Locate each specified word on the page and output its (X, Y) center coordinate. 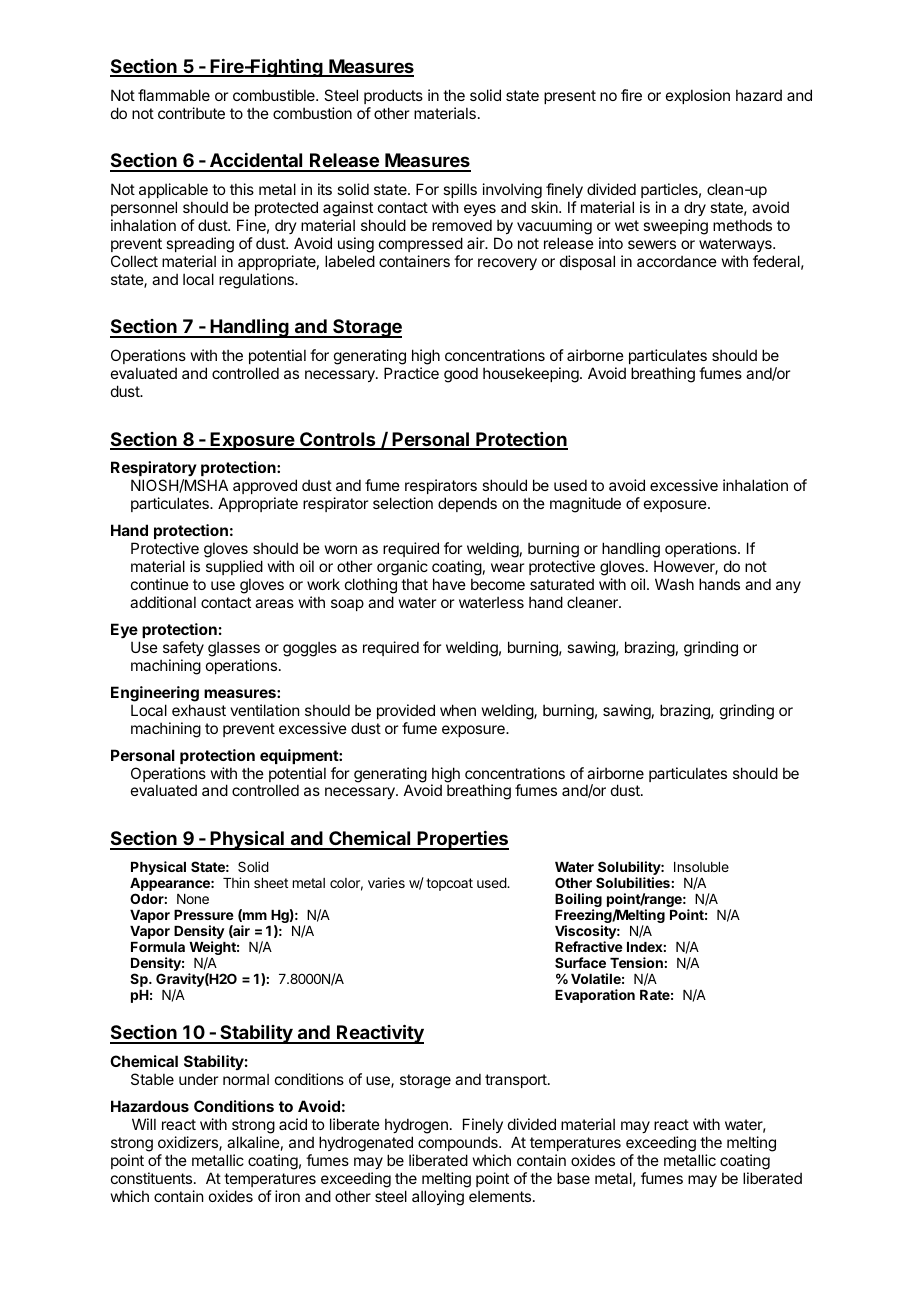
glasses (234, 649)
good (461, 375)
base (573, 1178)
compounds (459, 1143)
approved (265, 486)
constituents (153, 1178)
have (449, 584)
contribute (191, 113)
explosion (698, 96)
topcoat (449, 884)
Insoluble (701, 867)
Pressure (204, 915)
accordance (677, 261)
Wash (674, 584)
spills (460, 190)
